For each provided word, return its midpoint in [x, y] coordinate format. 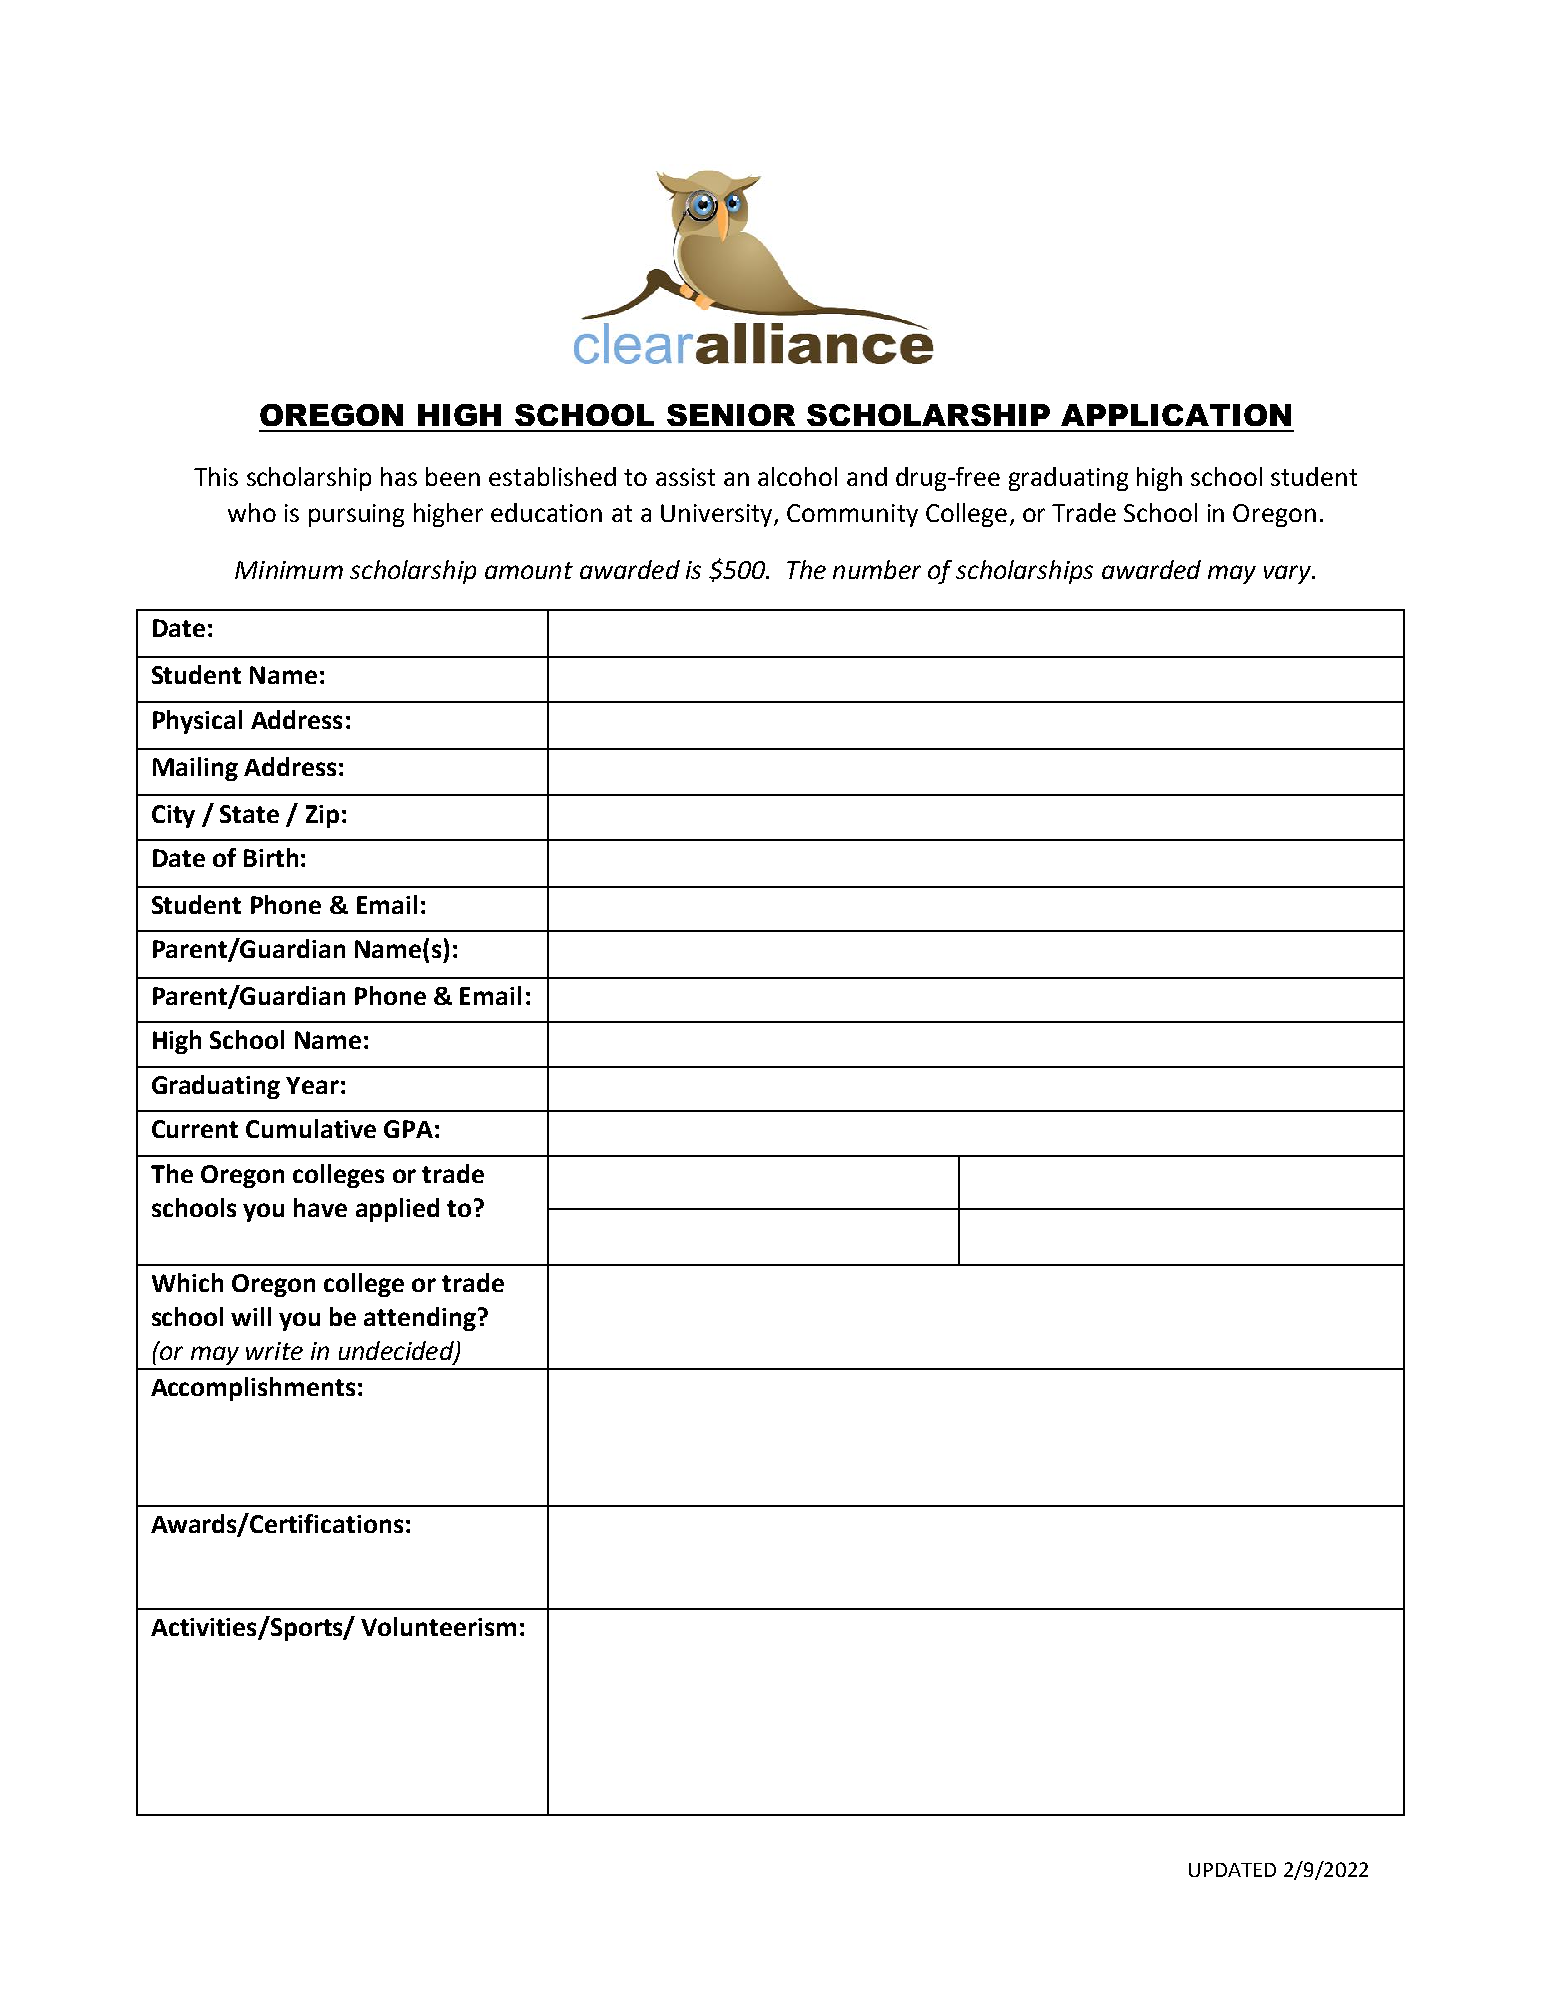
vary [1289, 574]
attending [420, 1319]
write [274, 1351]
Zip [322, 816]
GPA [408, 1129]
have [320, 1207]
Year [312, 1085]
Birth [271, 857]
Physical [197, 722]
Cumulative [311, 1128]
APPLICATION [1176, 415]
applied [397, 1210]
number [877, 569]
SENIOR [731, 415]
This [216, 476]
